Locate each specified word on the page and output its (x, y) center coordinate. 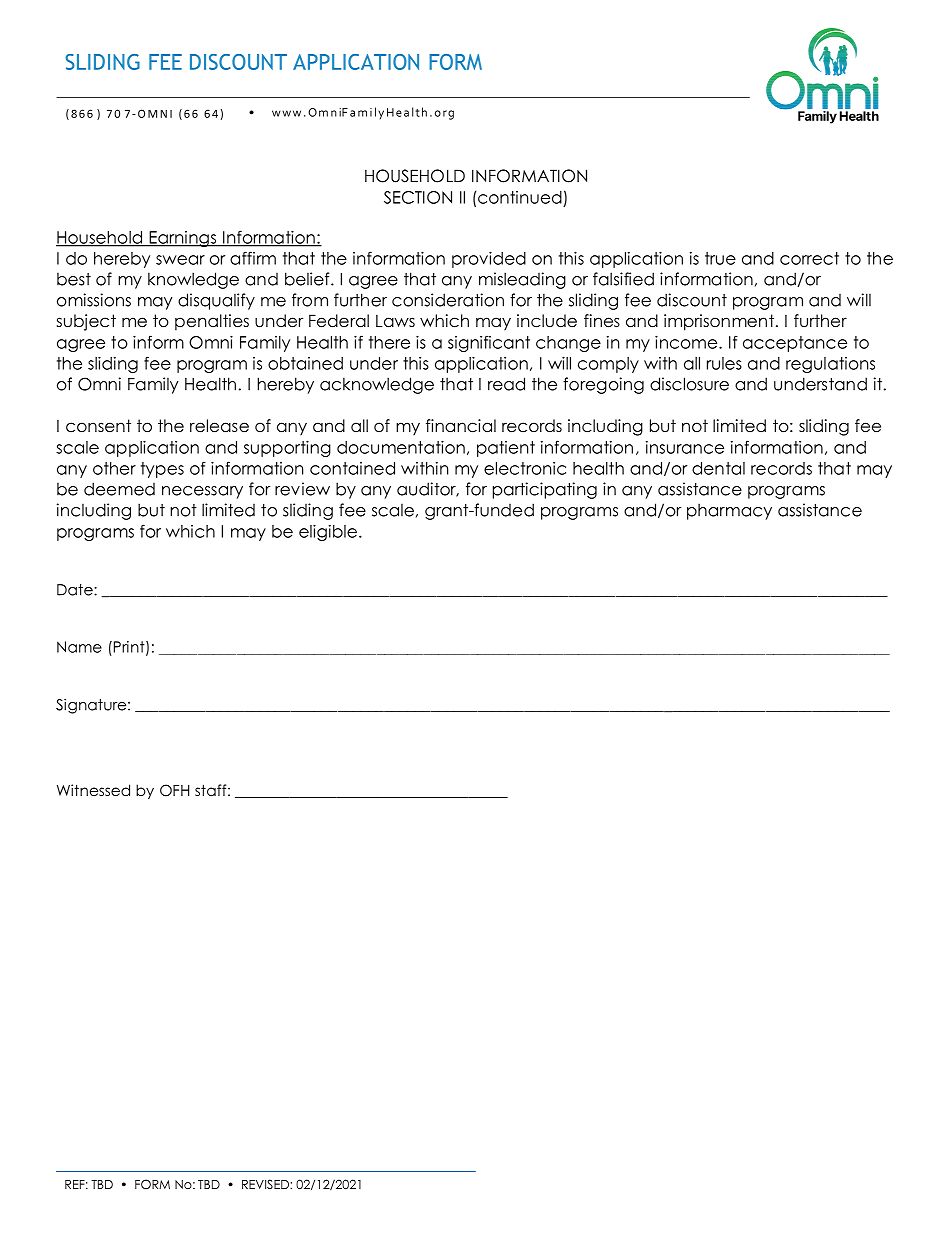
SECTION (418, 197)
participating (545, 490)
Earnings (182, 239)
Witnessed (93, 790)
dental (718, 468)
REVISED (266, 1184)
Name (79, 647)
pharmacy (729, 511)
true (720, 258)
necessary (202, 492)
